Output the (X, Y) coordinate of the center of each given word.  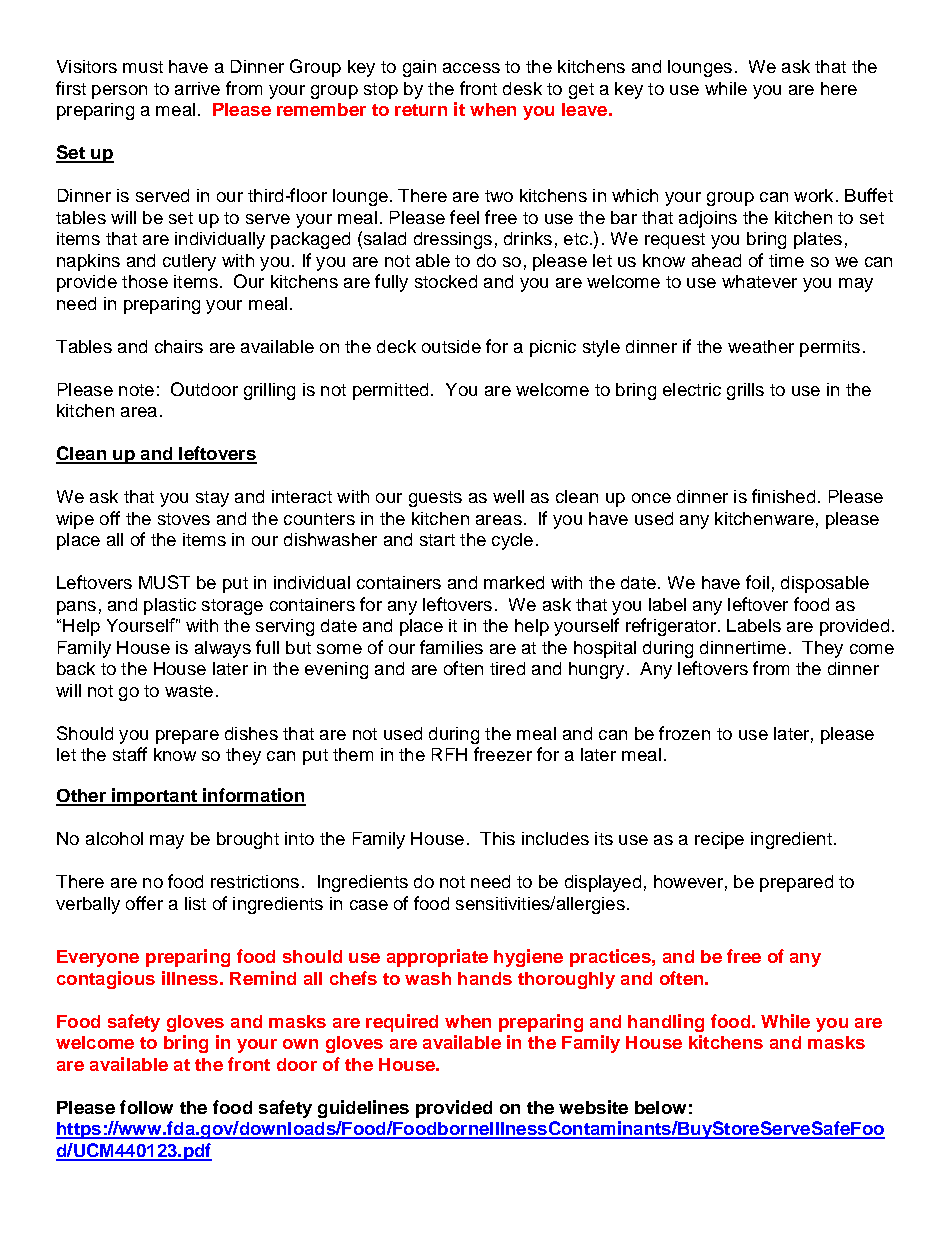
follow (146, 1107)
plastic (170, 606)
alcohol (114, 838)
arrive (197, 88)
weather (761, 346)
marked (514, 582)
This (497, 838)
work (813, 195)
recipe (719, 840)
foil (757, 582)
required (402, 1023)
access (471, 68)
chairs (179, 346)
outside (451, 346)
